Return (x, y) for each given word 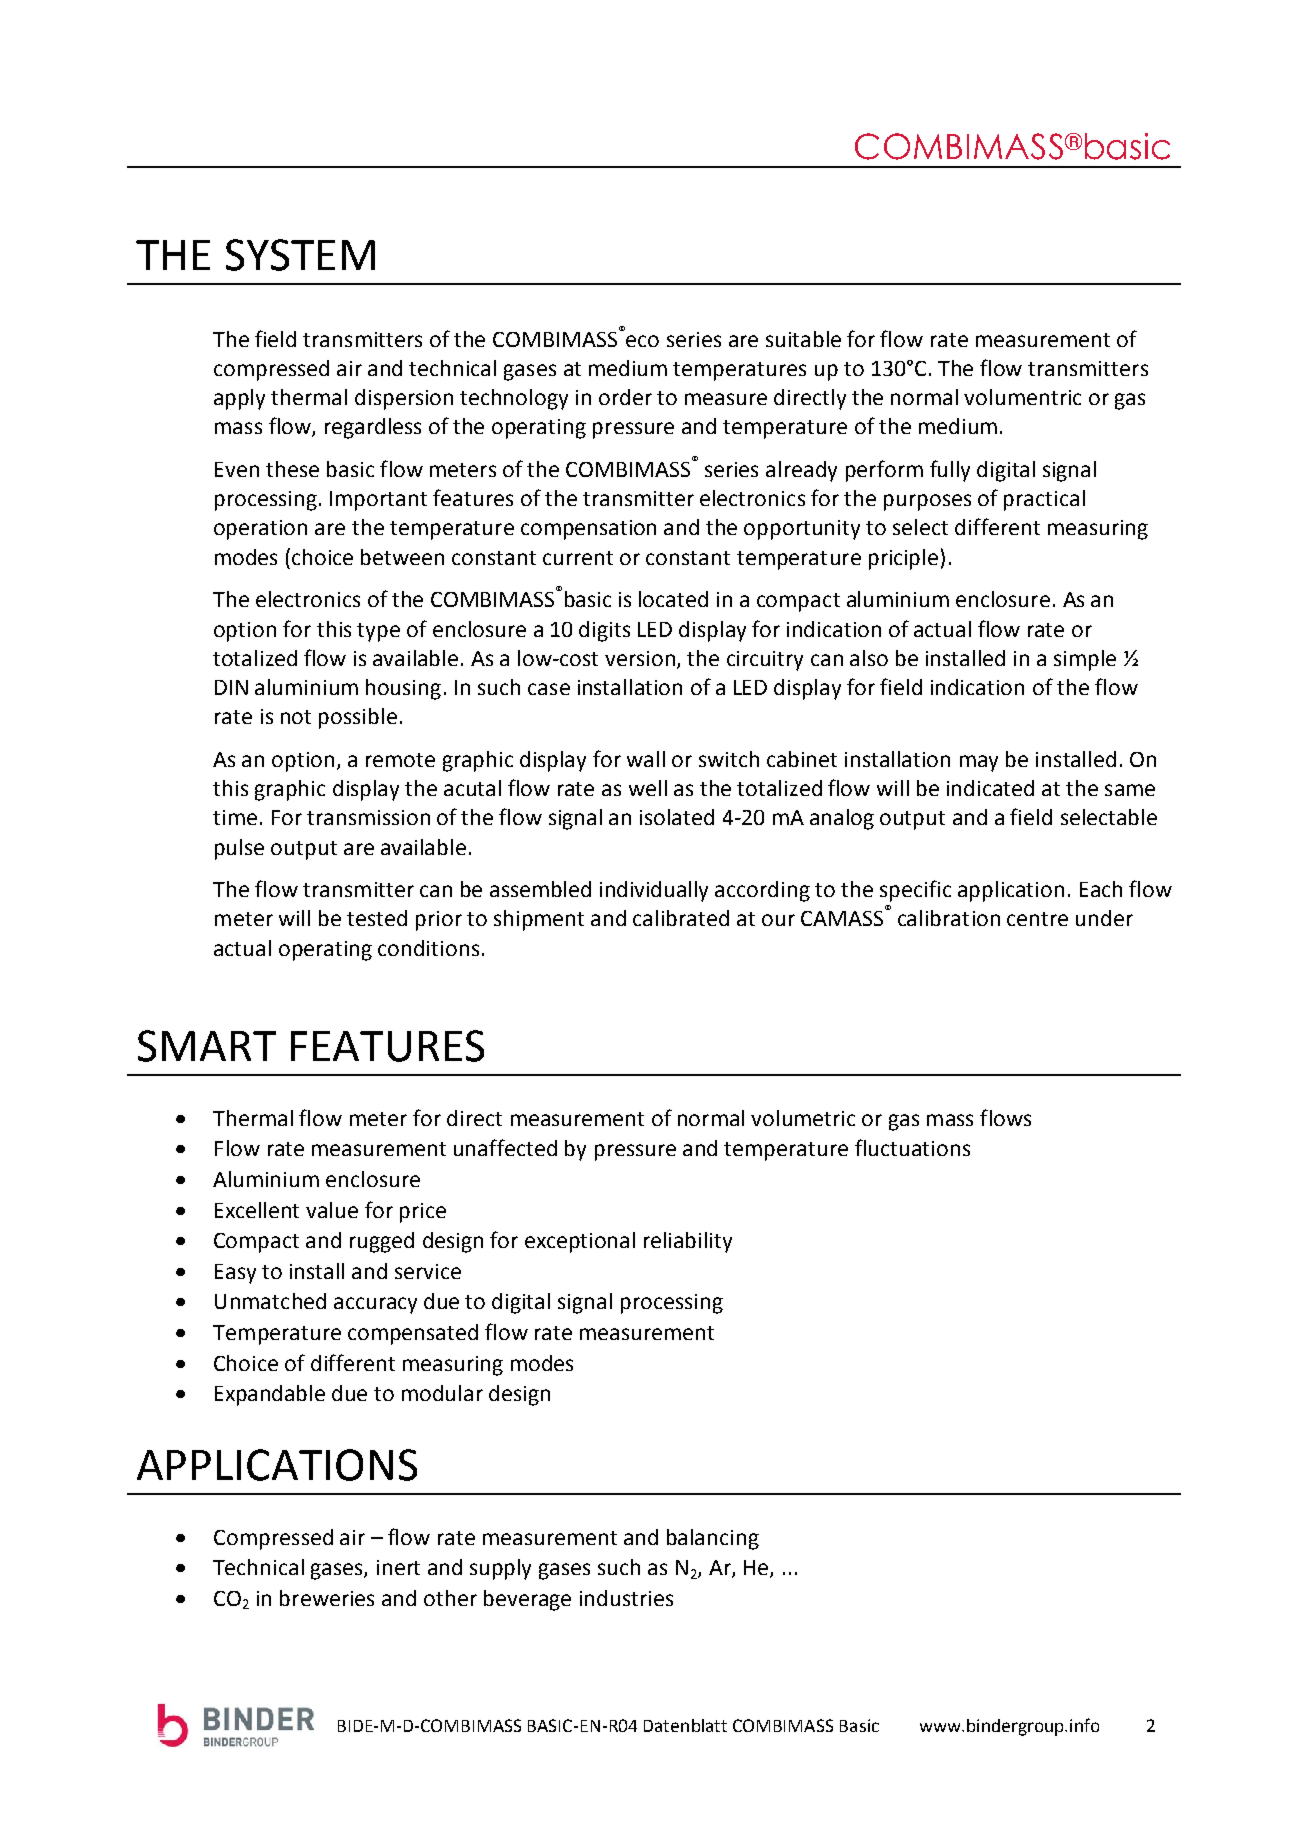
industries (626, 1598)
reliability (688, 1242)
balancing (713, 1539)
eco (642, 341)
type (378, 632)
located (673, 599)
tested (377, 918)
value (332, 1210)
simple (1085, 660)
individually (654, 891)
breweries (327, 1598)
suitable (803, 339)
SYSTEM (300, 255)
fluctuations (912, 1147)
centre (1037, 919)
